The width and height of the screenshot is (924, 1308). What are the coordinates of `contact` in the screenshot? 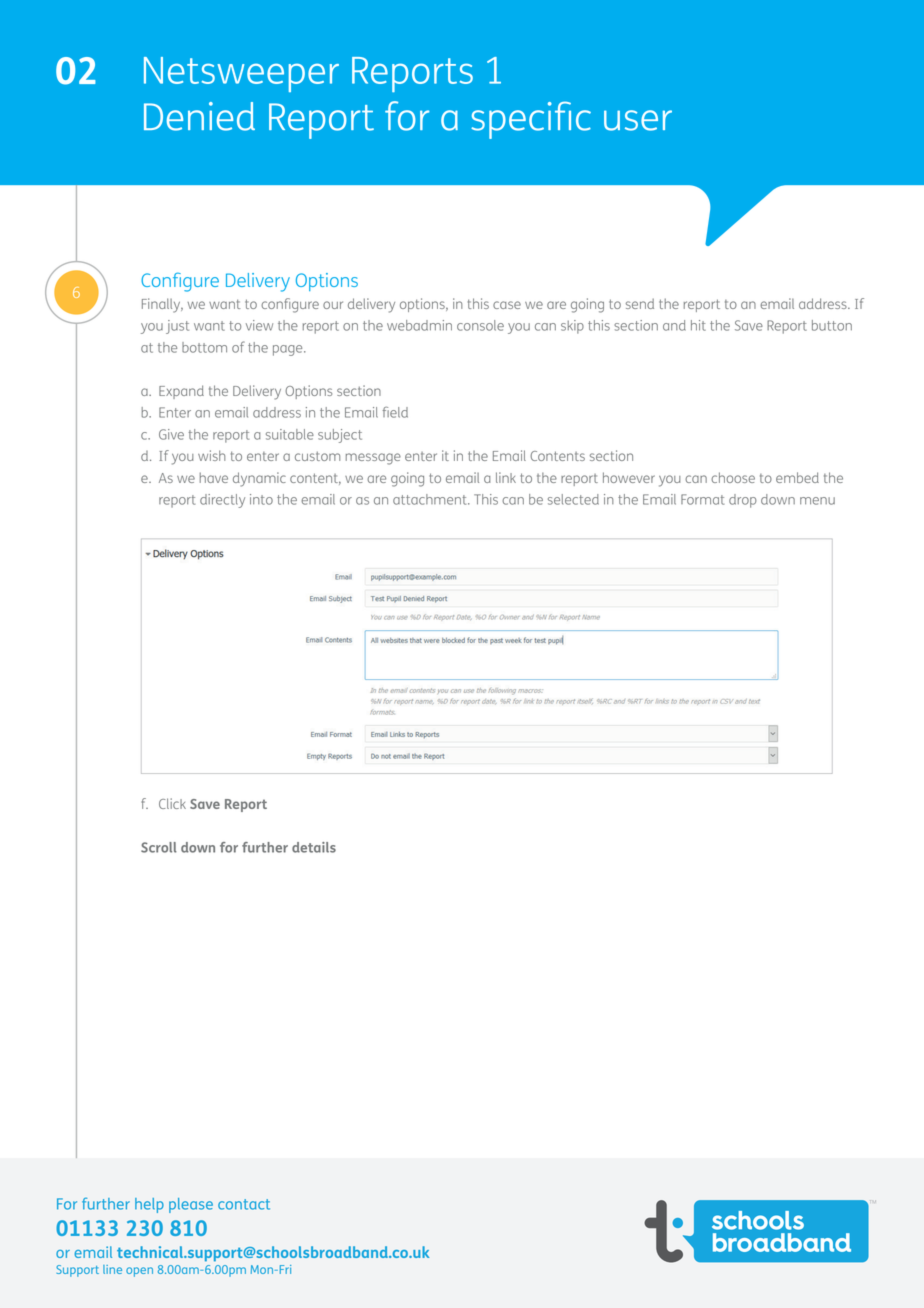 It's located at (244, 1204).
